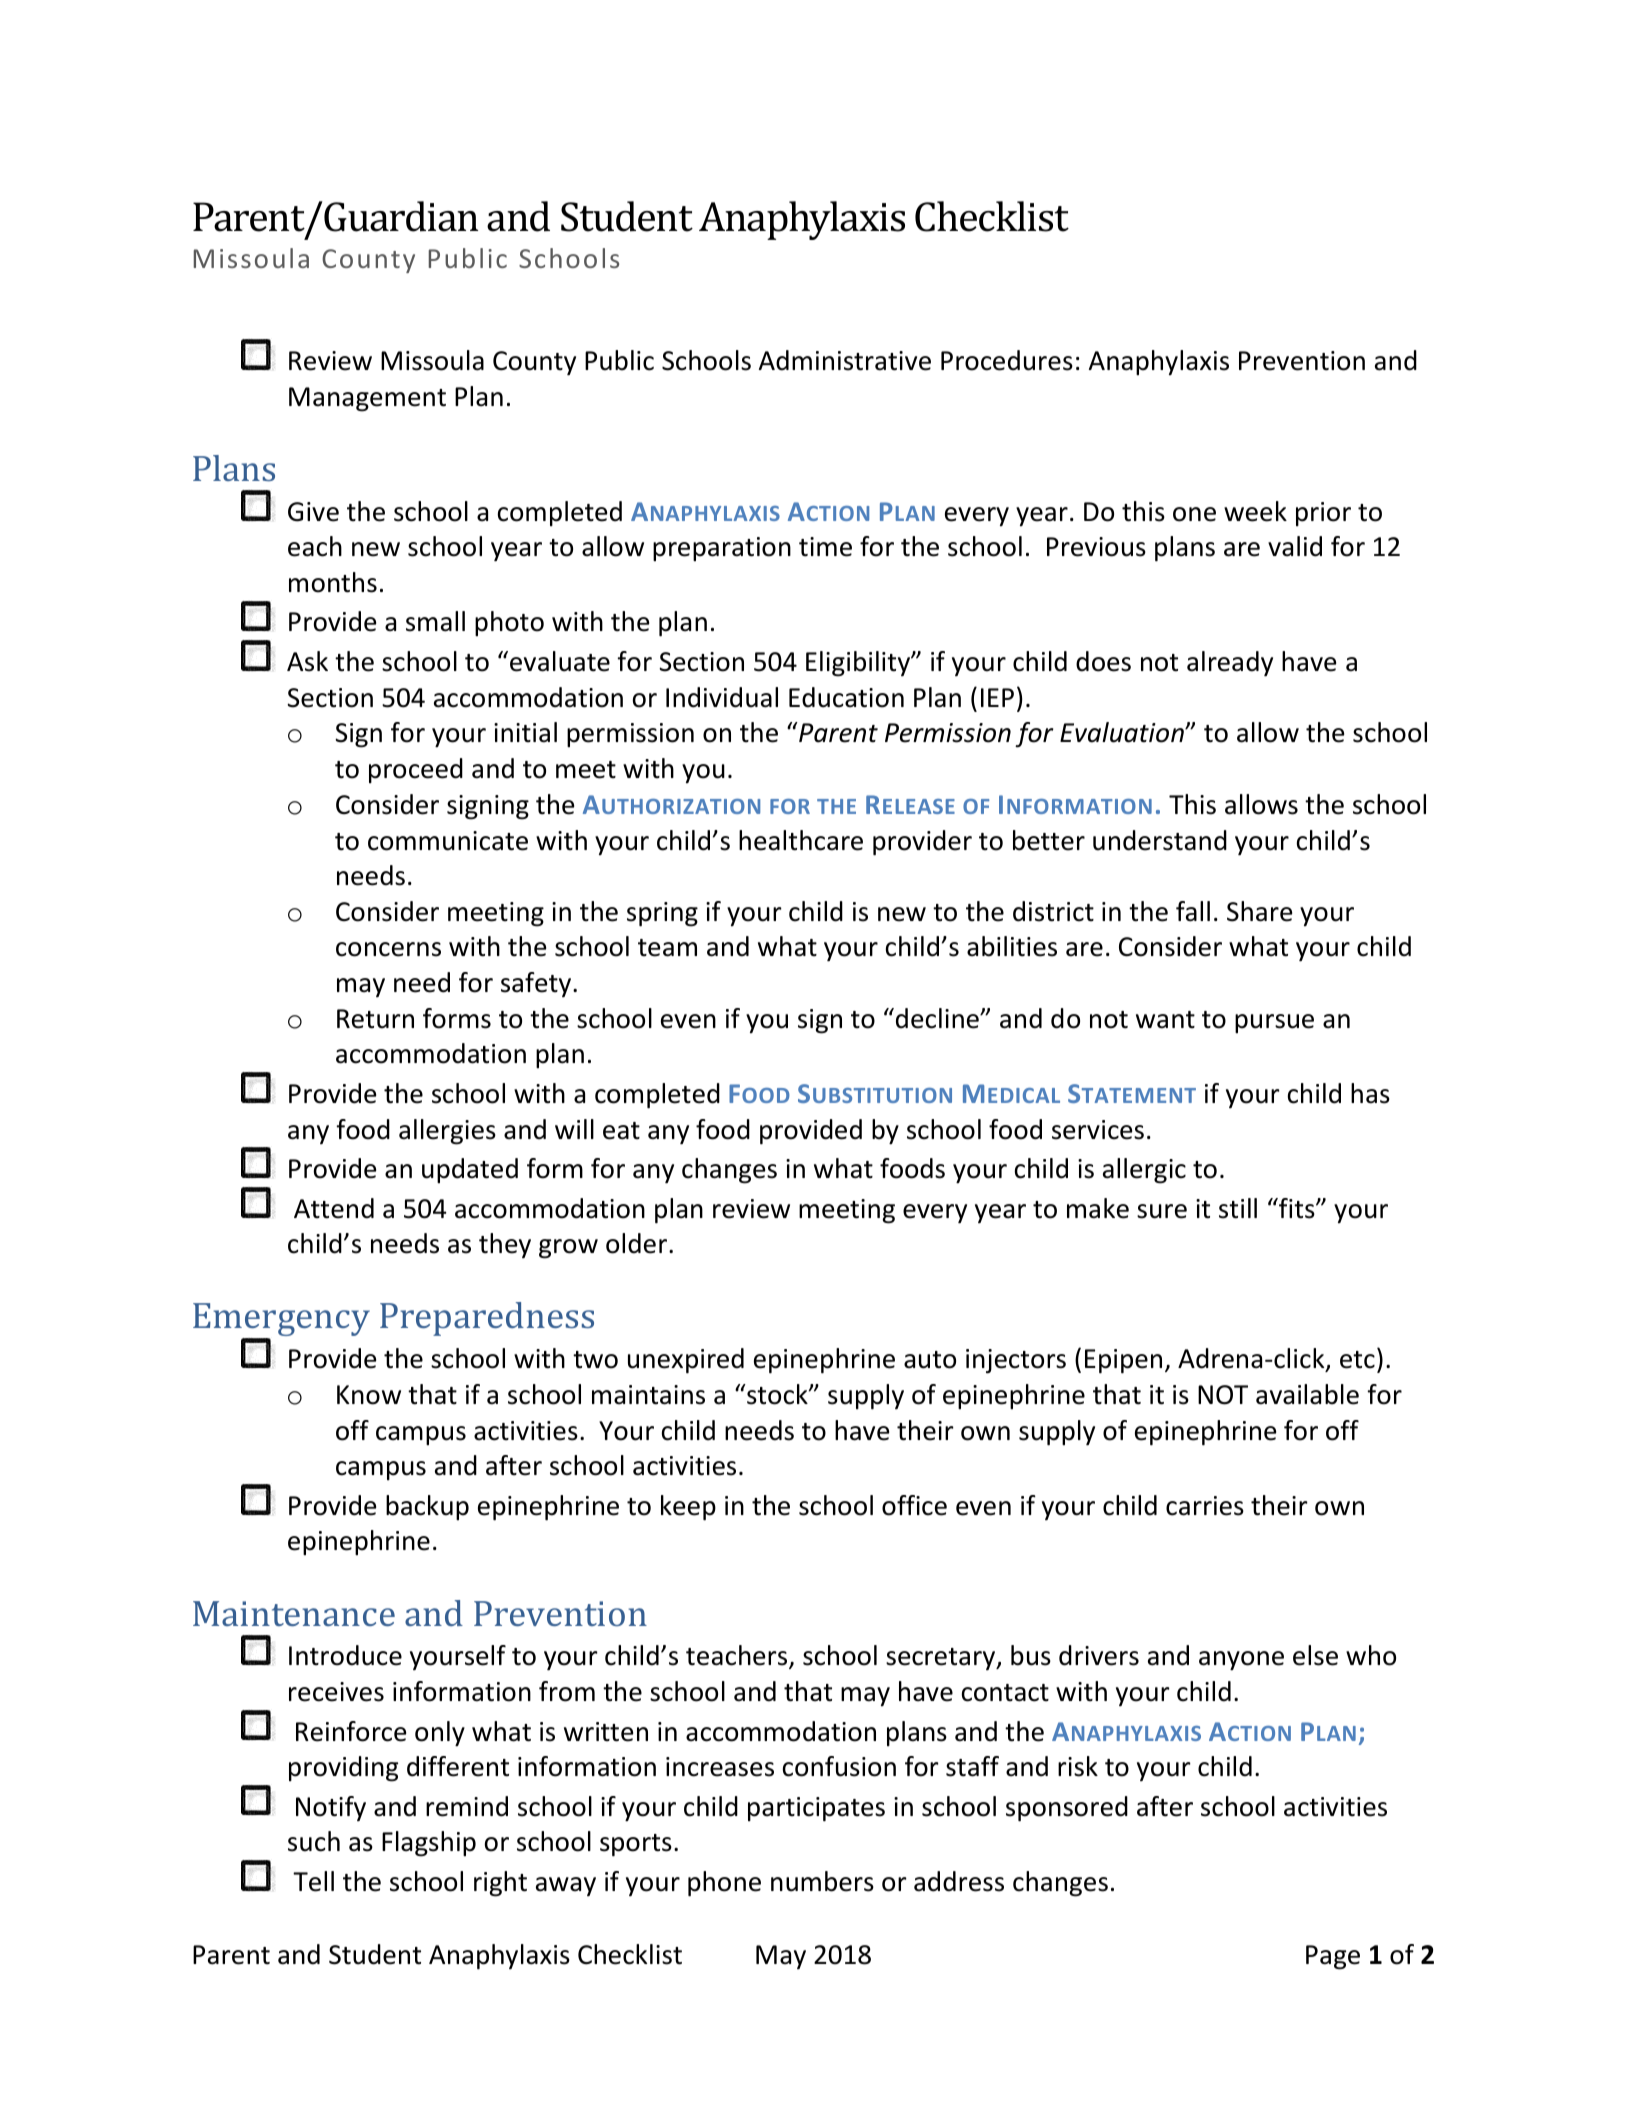  I want to click on Management, so click(367, 399).
